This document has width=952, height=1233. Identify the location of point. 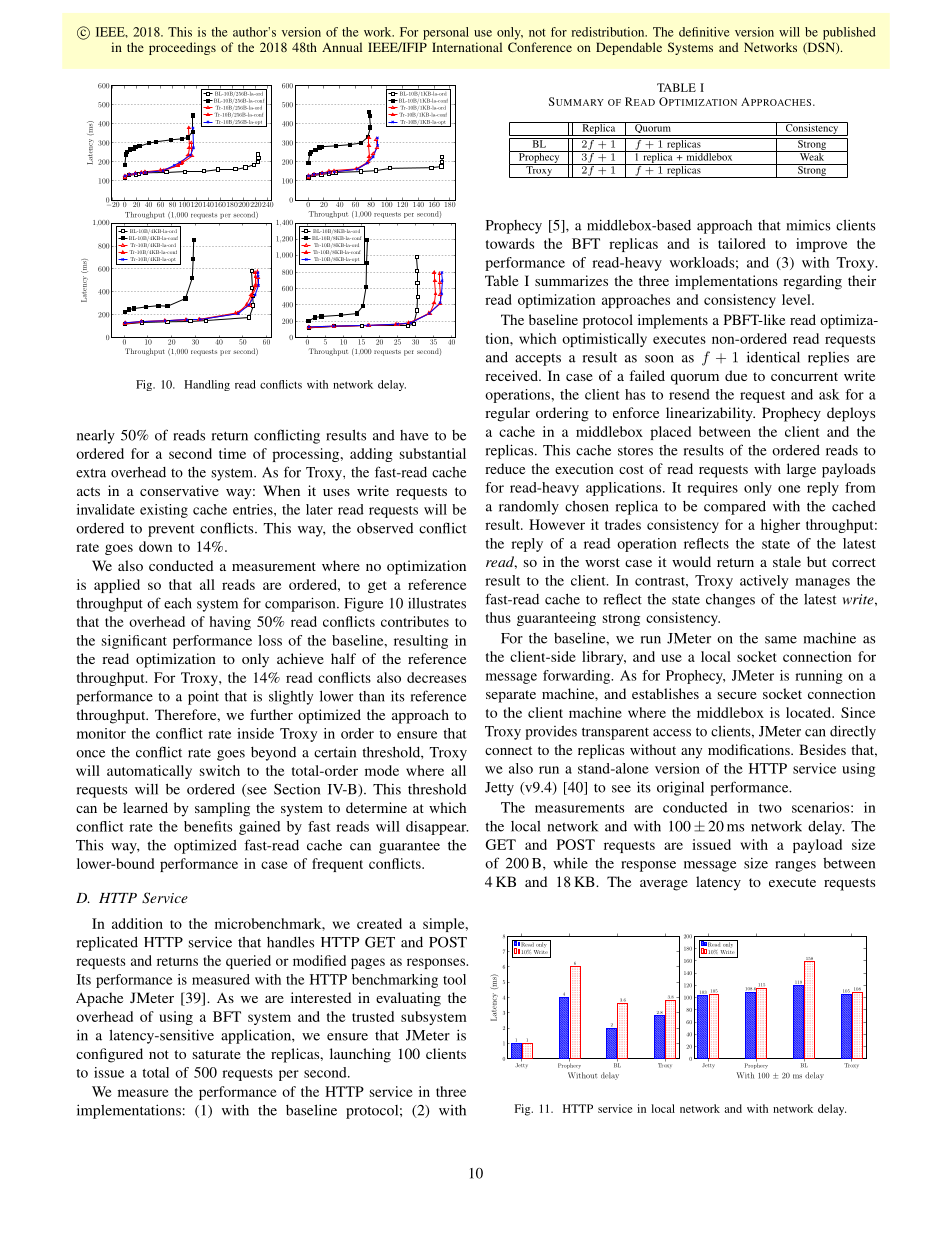
(203, 698).
